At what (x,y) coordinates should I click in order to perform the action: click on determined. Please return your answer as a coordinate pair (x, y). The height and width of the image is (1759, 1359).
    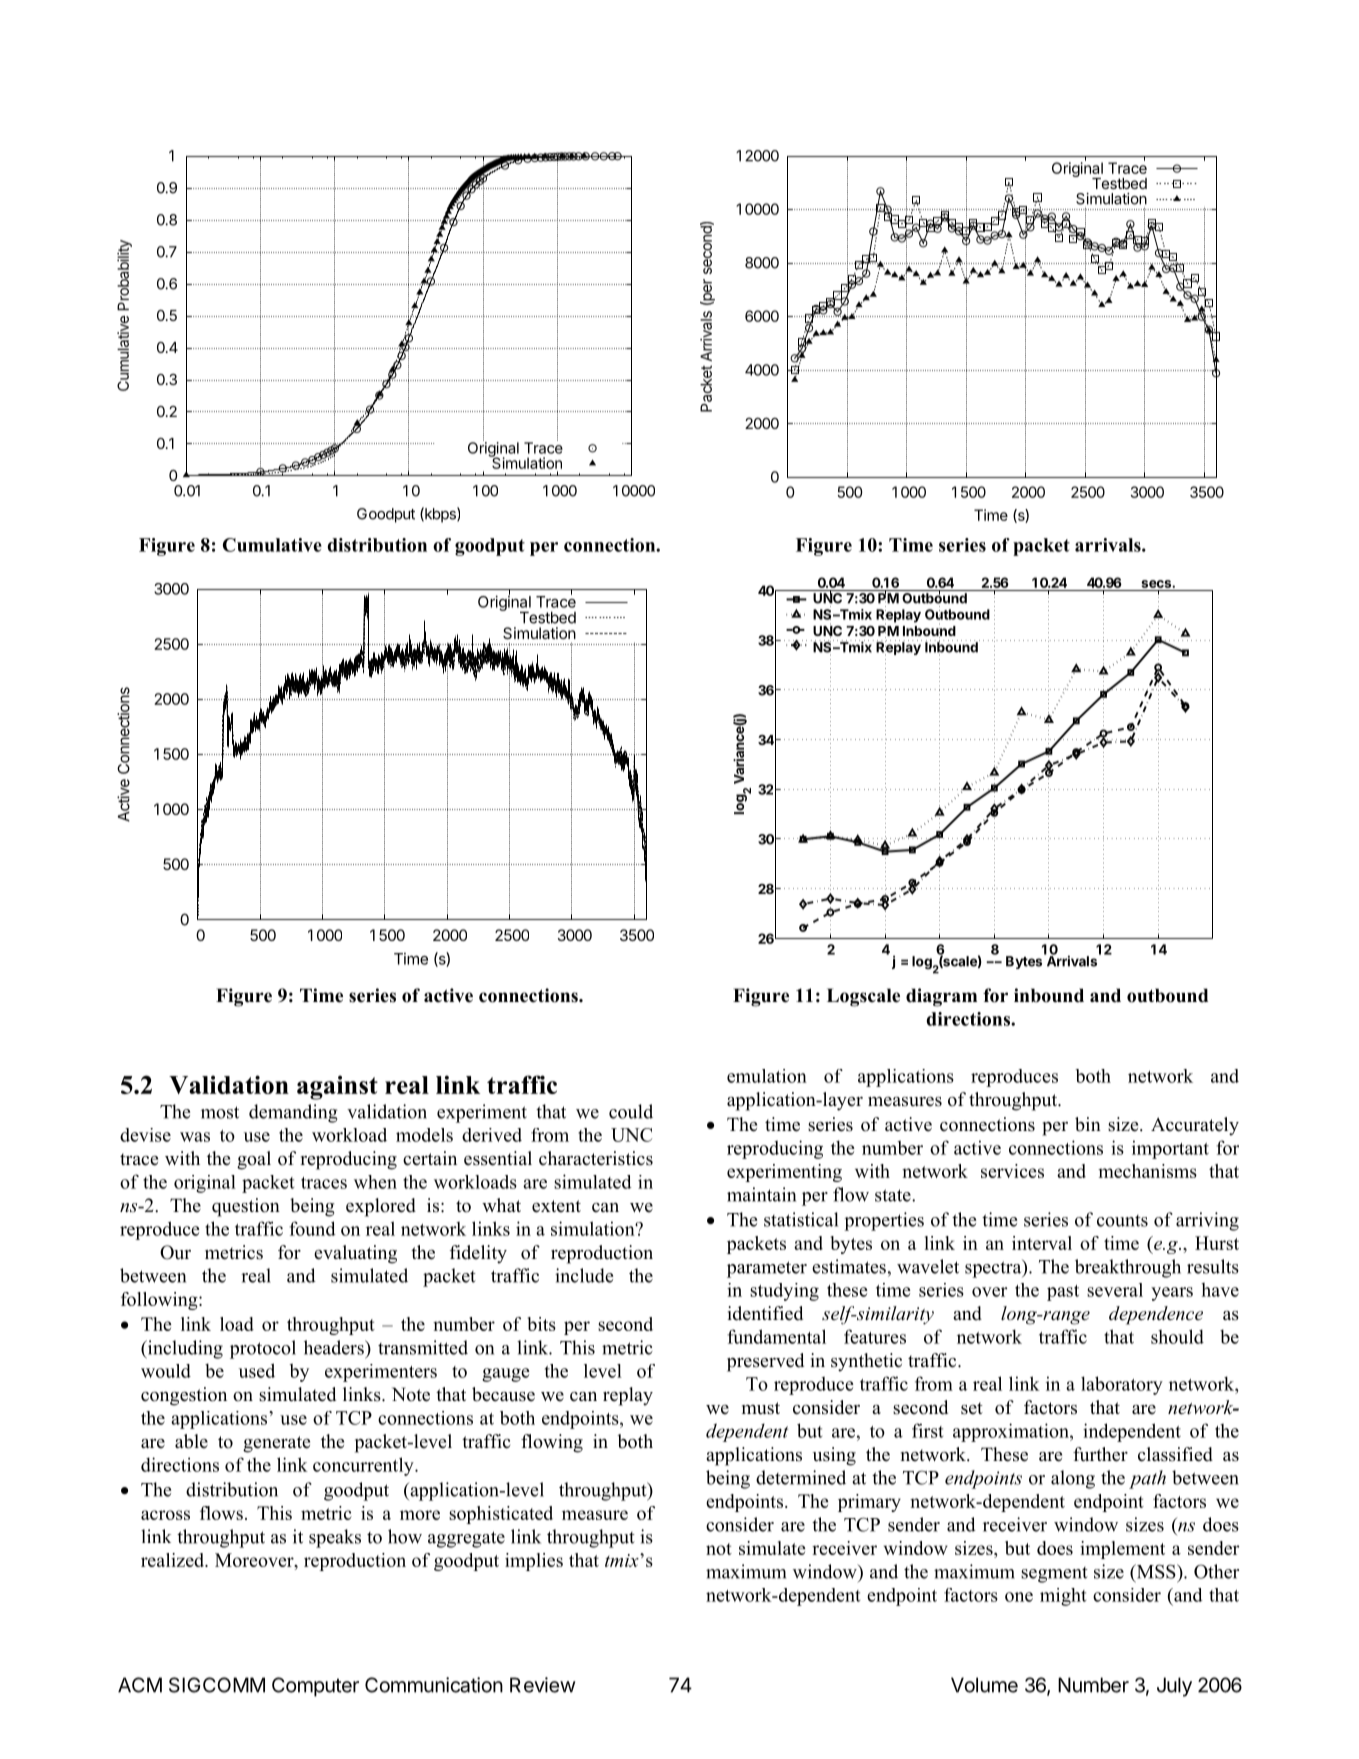
    Looking at the image, I should click on (801, 1477).
